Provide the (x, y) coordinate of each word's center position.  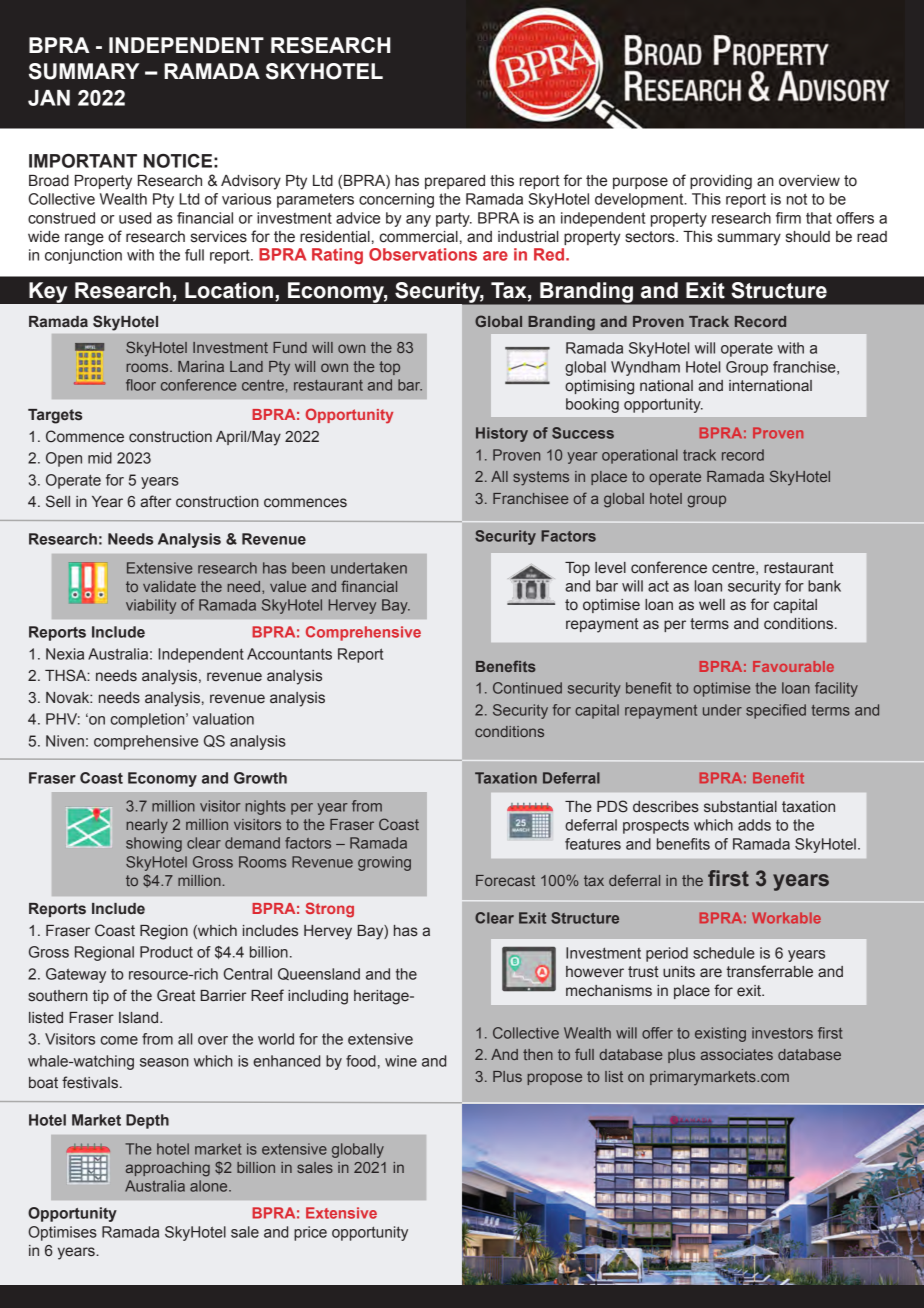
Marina (201, 366)
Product (166, 952)
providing (721, 182)
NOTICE (178, 161)
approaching (168, 1169)
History (502, 434)
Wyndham (645, 368)
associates (737, 1054)
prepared (455, 182)
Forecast (505, 880)
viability (151, 606)
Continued (527, 688)
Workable (786, 918)
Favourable (793, 666)
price (310, 1233)
